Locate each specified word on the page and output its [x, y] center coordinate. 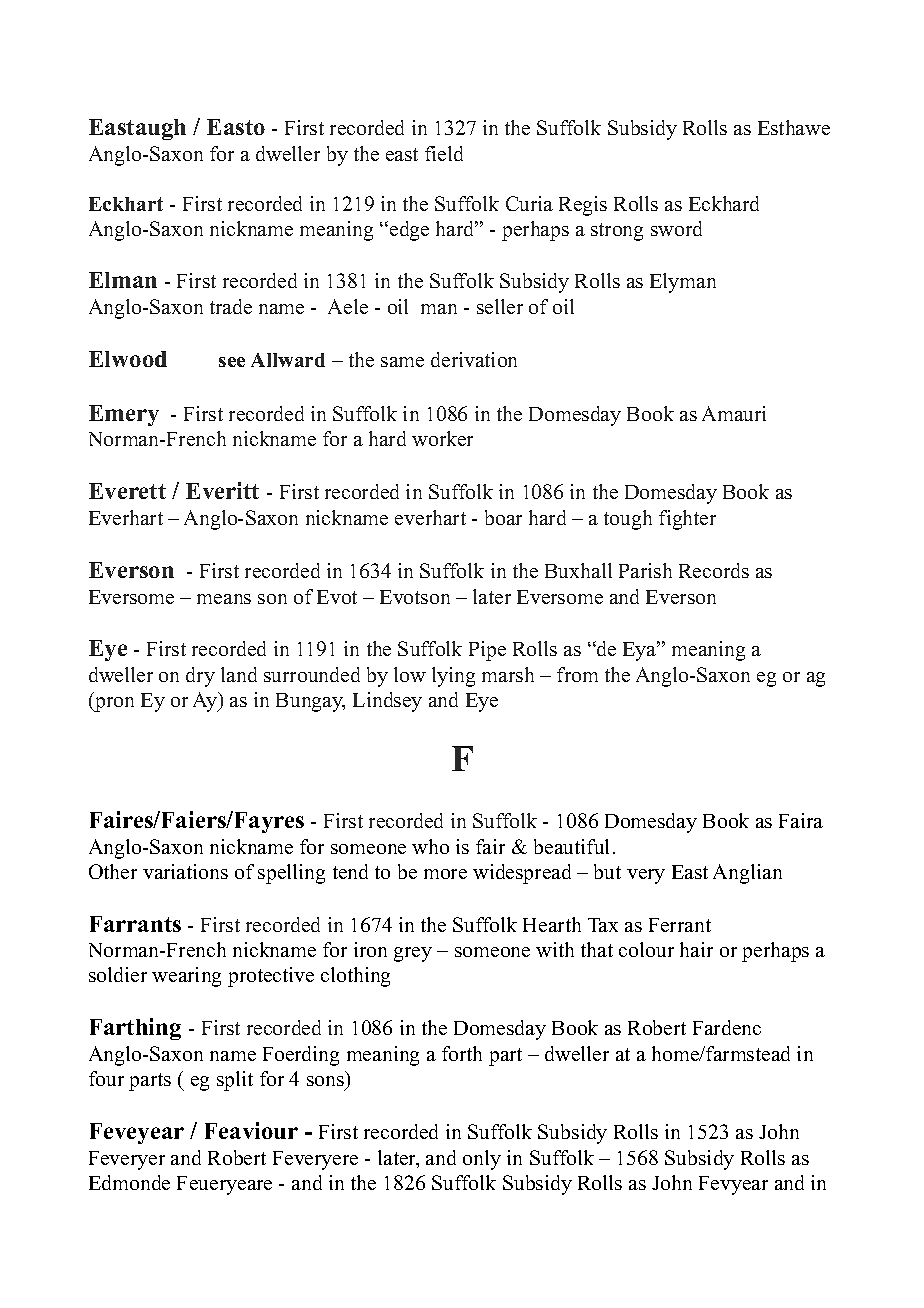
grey [413, 954]
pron [113, 704]
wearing [186, 977]
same [402, 362]
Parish [645, 570]
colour [646, 949]
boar [503, 517]
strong [617, 232]
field [444, 153]
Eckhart [126, 204]
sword [676, 228]
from [577, 674]
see [232, 362]
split [235, 1081]
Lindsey [387, 702]
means [224, 599]
